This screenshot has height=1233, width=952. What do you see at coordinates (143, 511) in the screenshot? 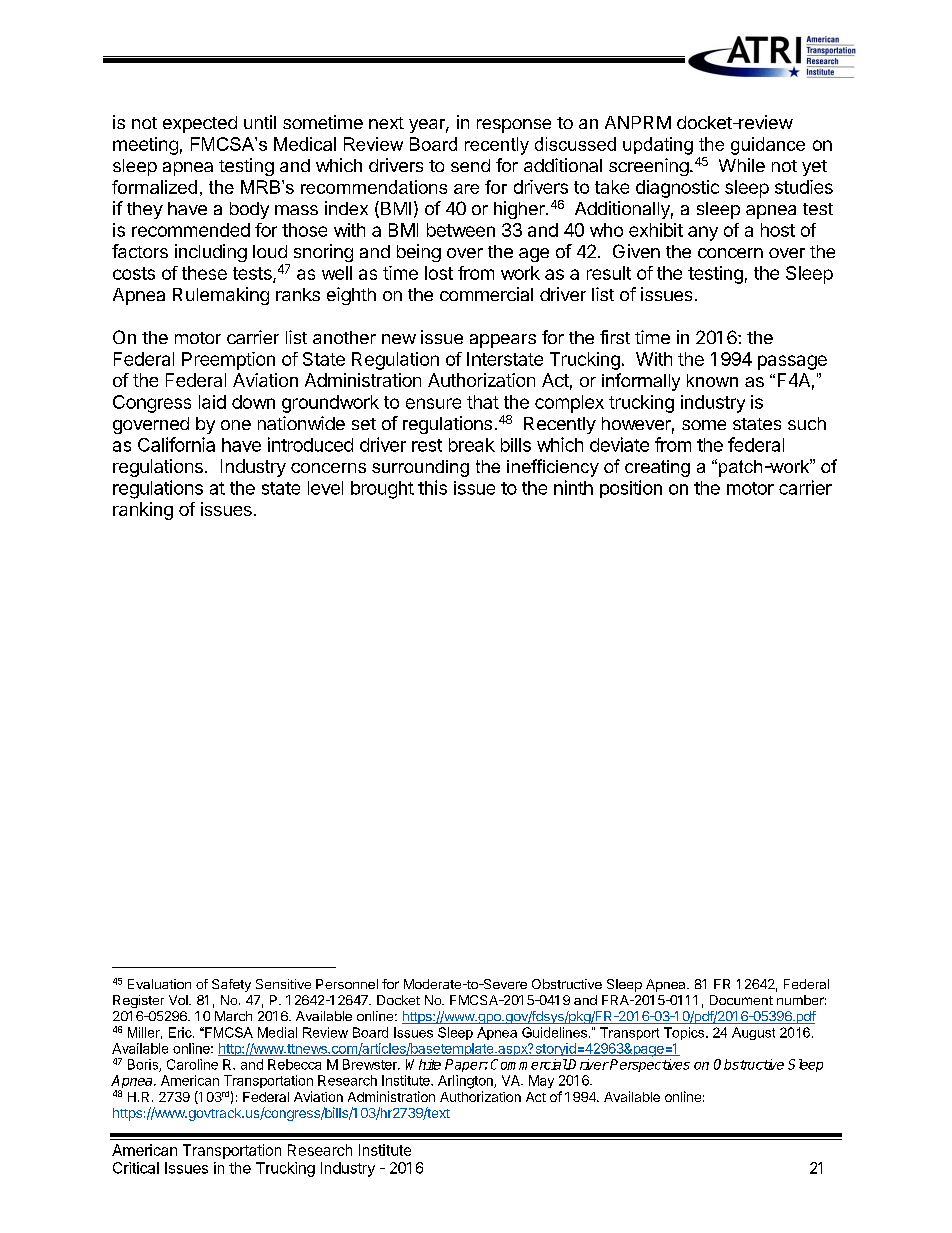
I see `ranking` at bounding box center [143, 511].
